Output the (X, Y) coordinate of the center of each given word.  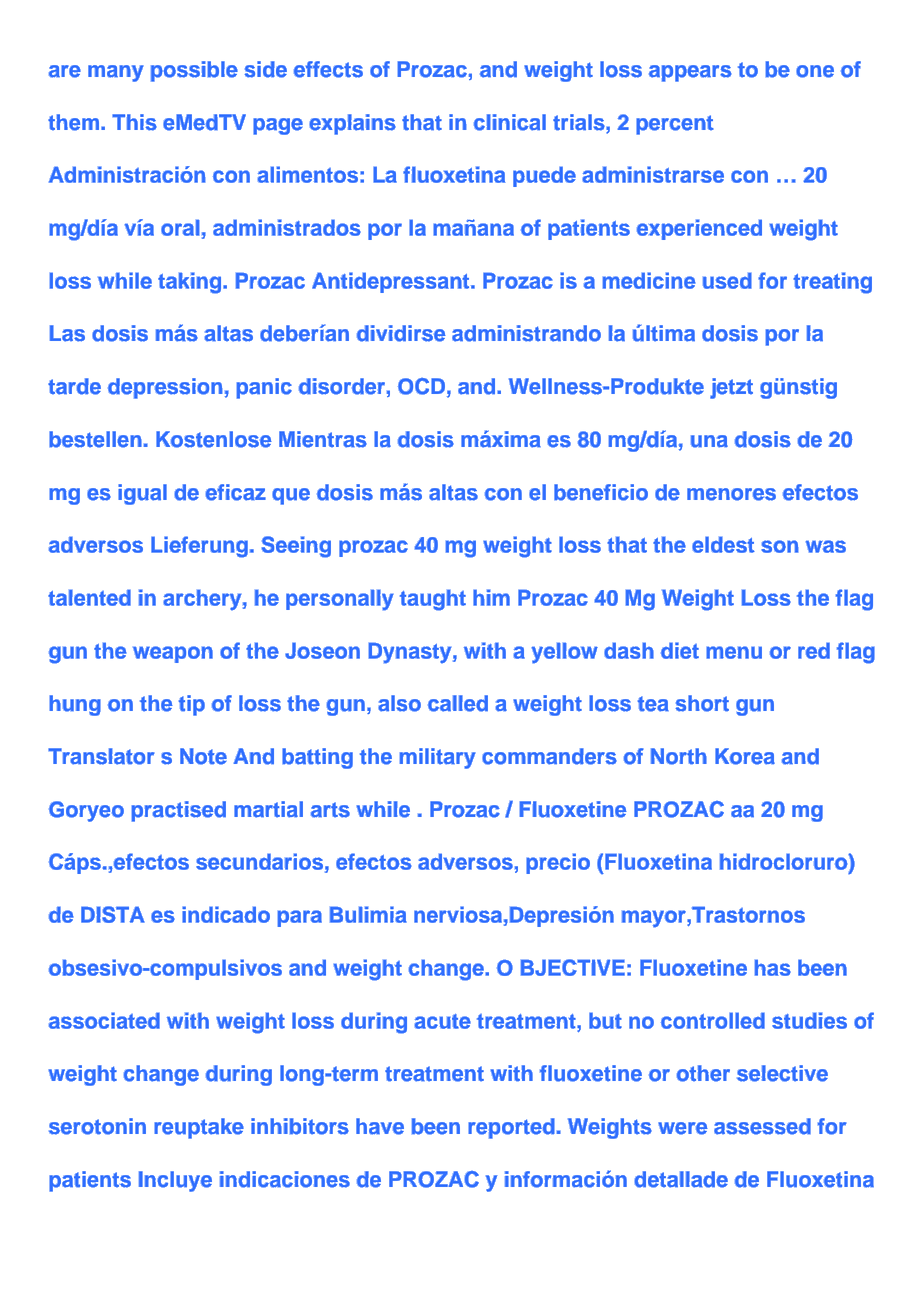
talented (89, 597)
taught (433, 600)
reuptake (199, 1128)
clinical (510, 122)
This (134, 122)
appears (690, 73)
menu (734, 652)
